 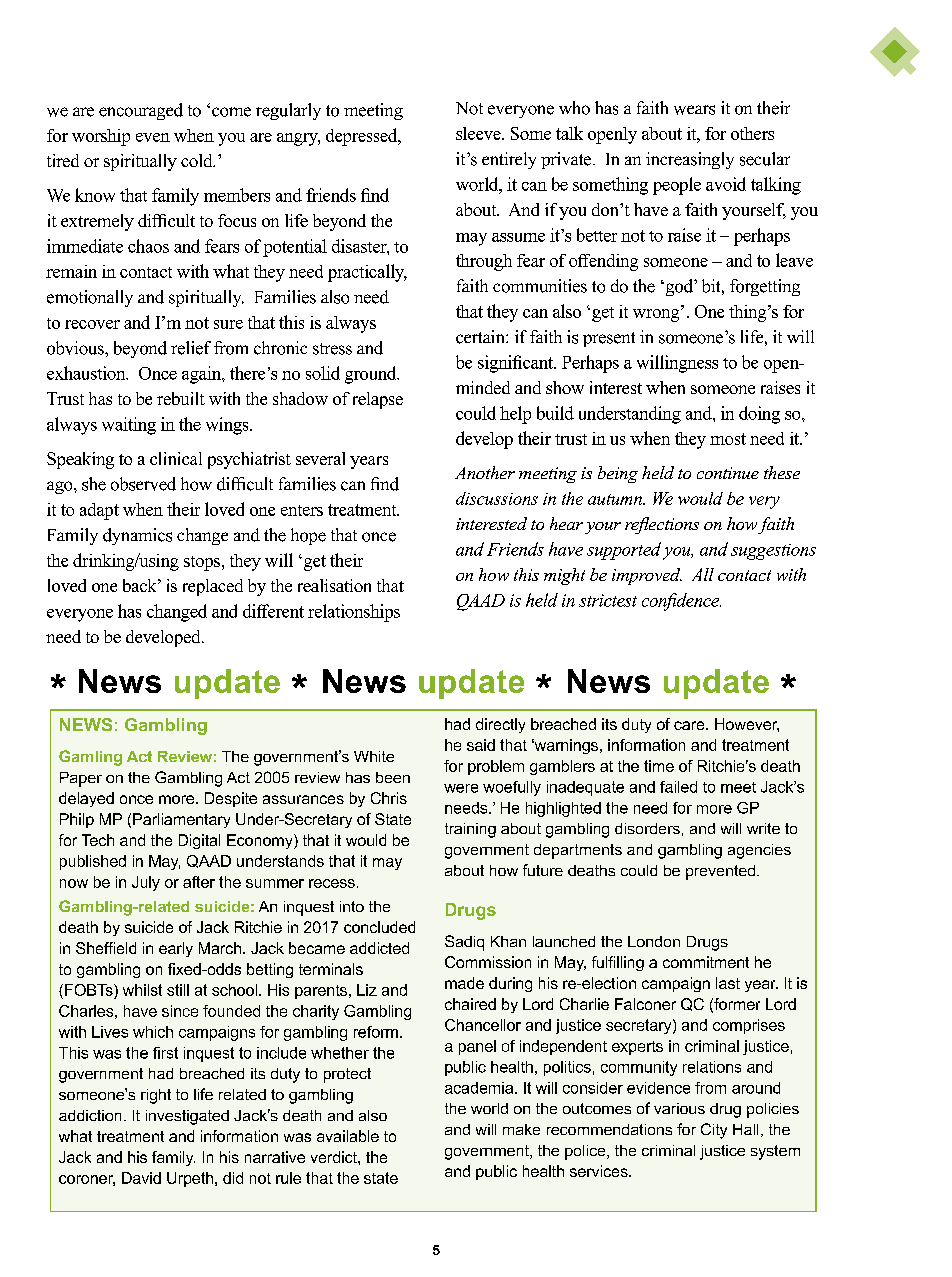 I want to click on concluded, so click(x=379, y=927).
